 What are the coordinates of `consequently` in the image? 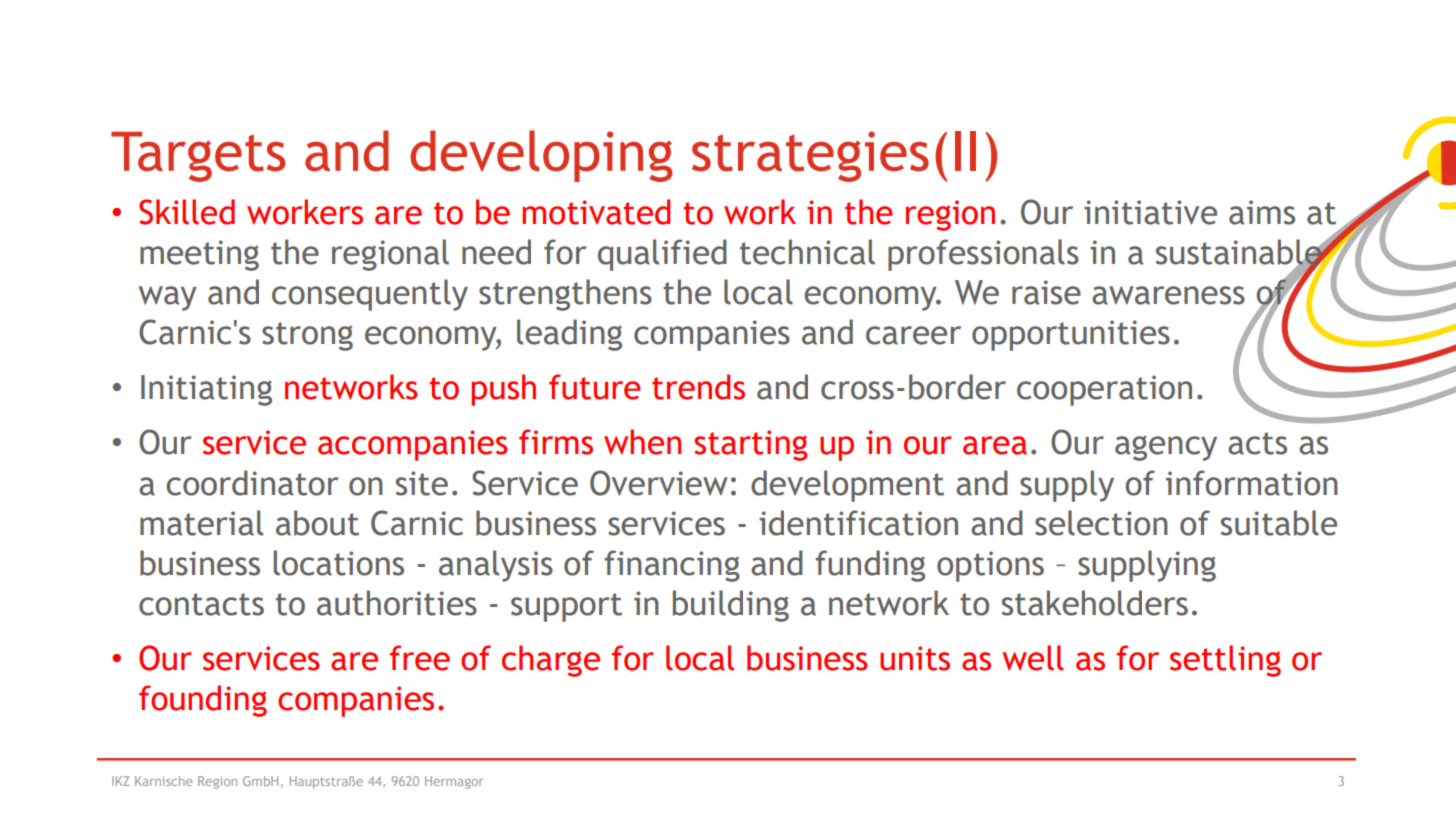 It's located at (370, 295).
